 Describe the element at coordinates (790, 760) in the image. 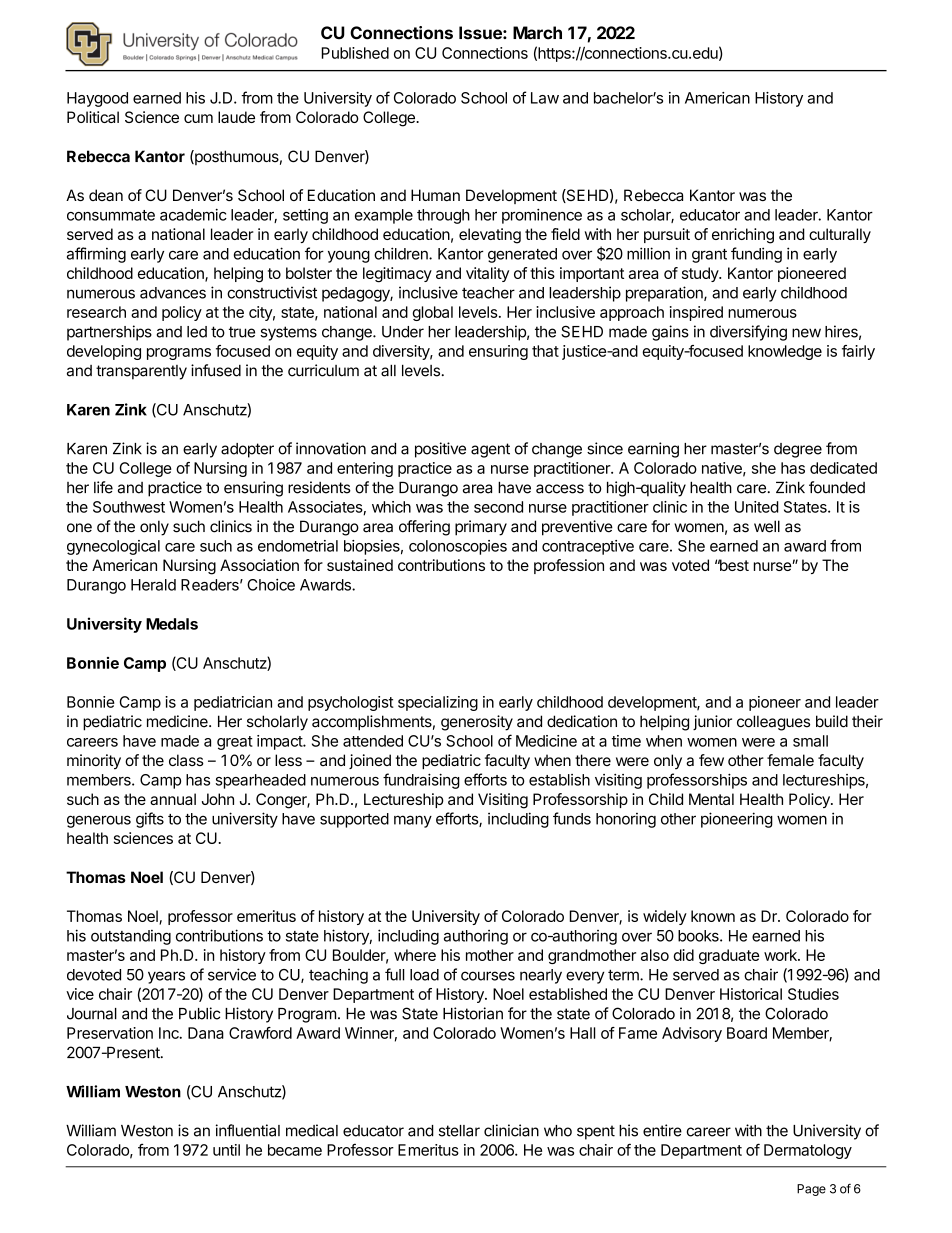

I see `female` at that location.
